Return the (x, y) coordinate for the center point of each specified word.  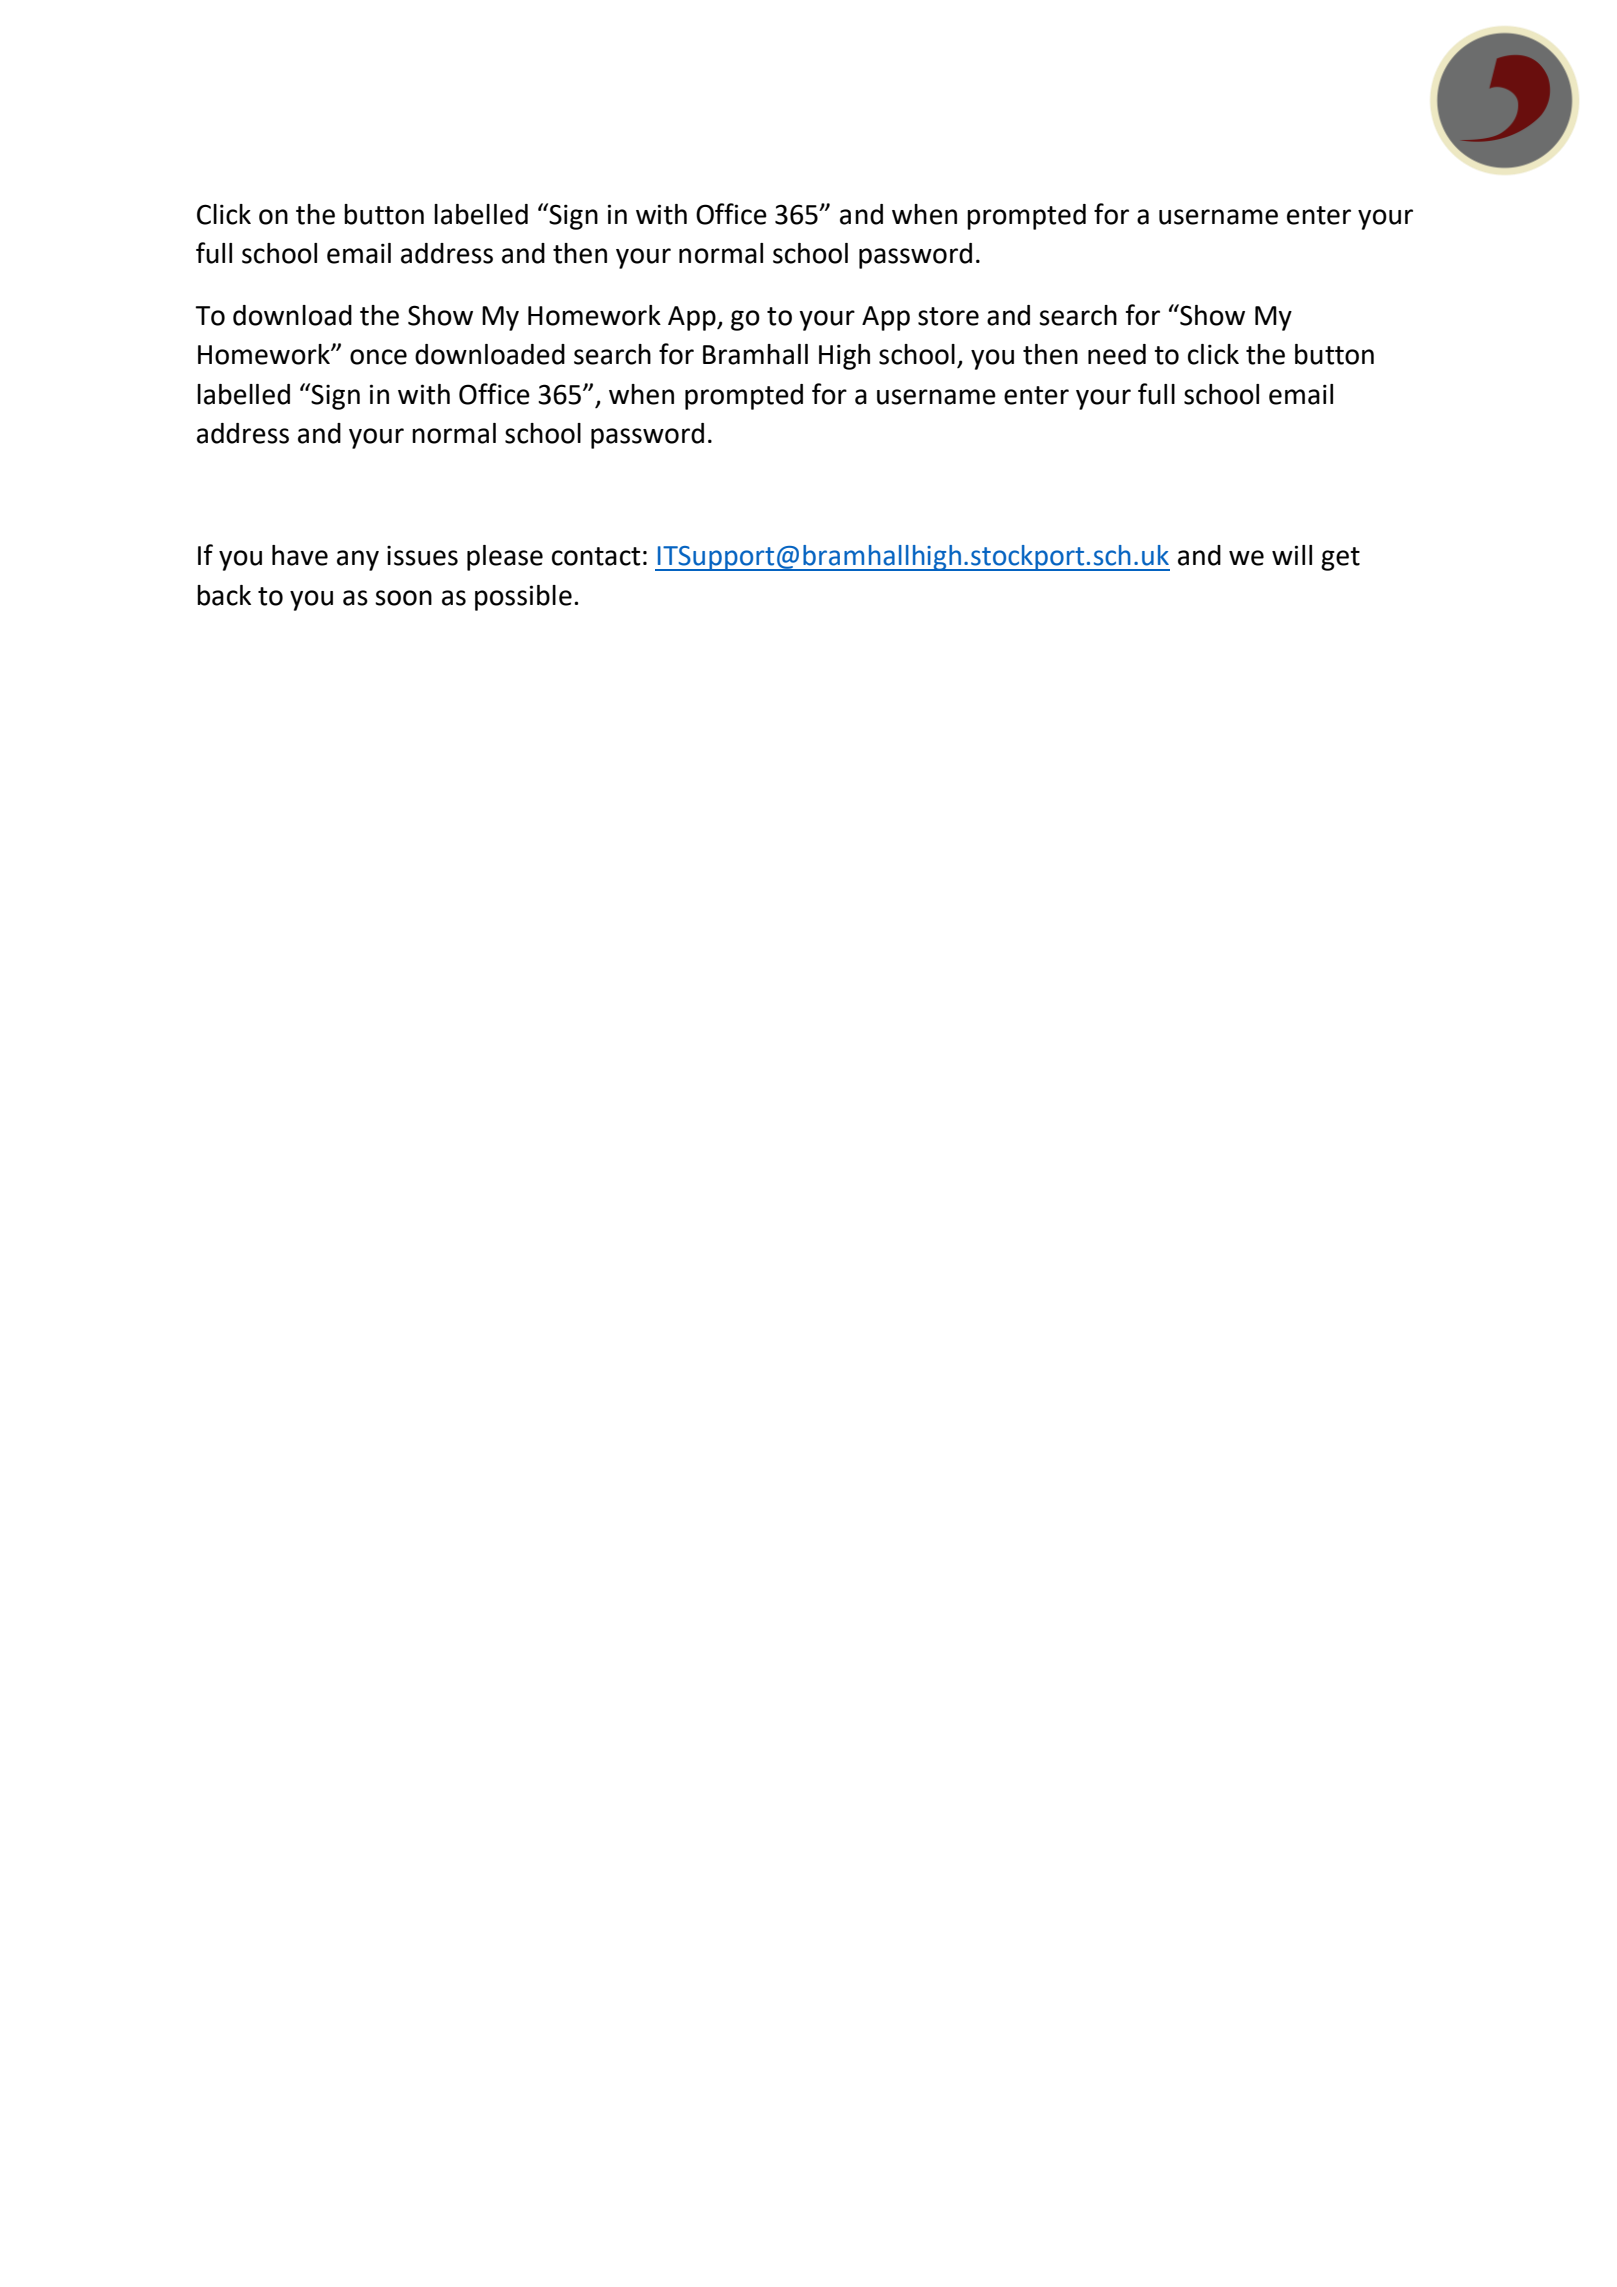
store (948, 316)
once (378, 357)
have (300, 555)
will (1292, 555)
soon (403, 598)
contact (596, 556)
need (1117, 354)
